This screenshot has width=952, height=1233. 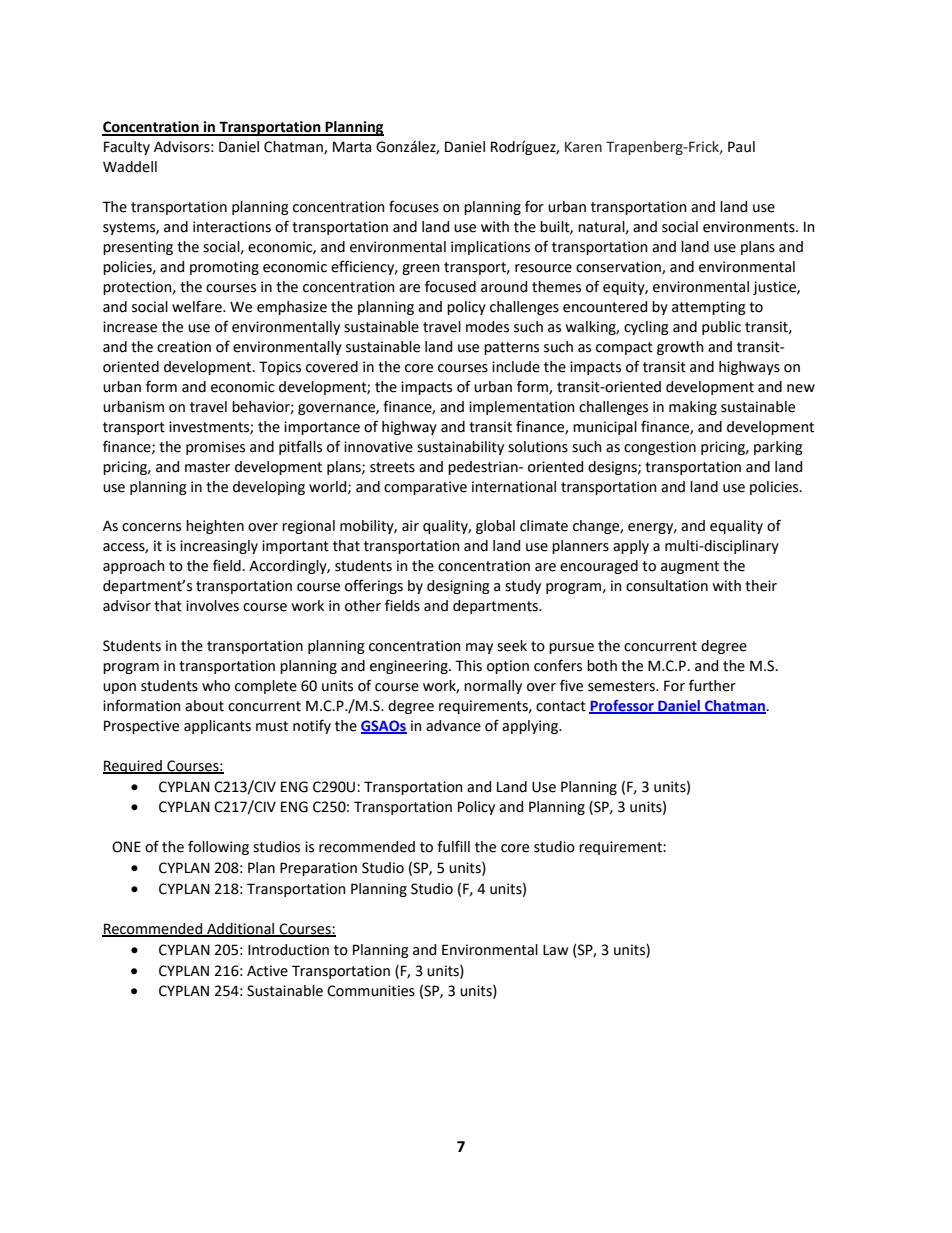 What do you see at coordinates (458, 587) in the screenshot?
I see `designing` at bounding box center [458, 587].
